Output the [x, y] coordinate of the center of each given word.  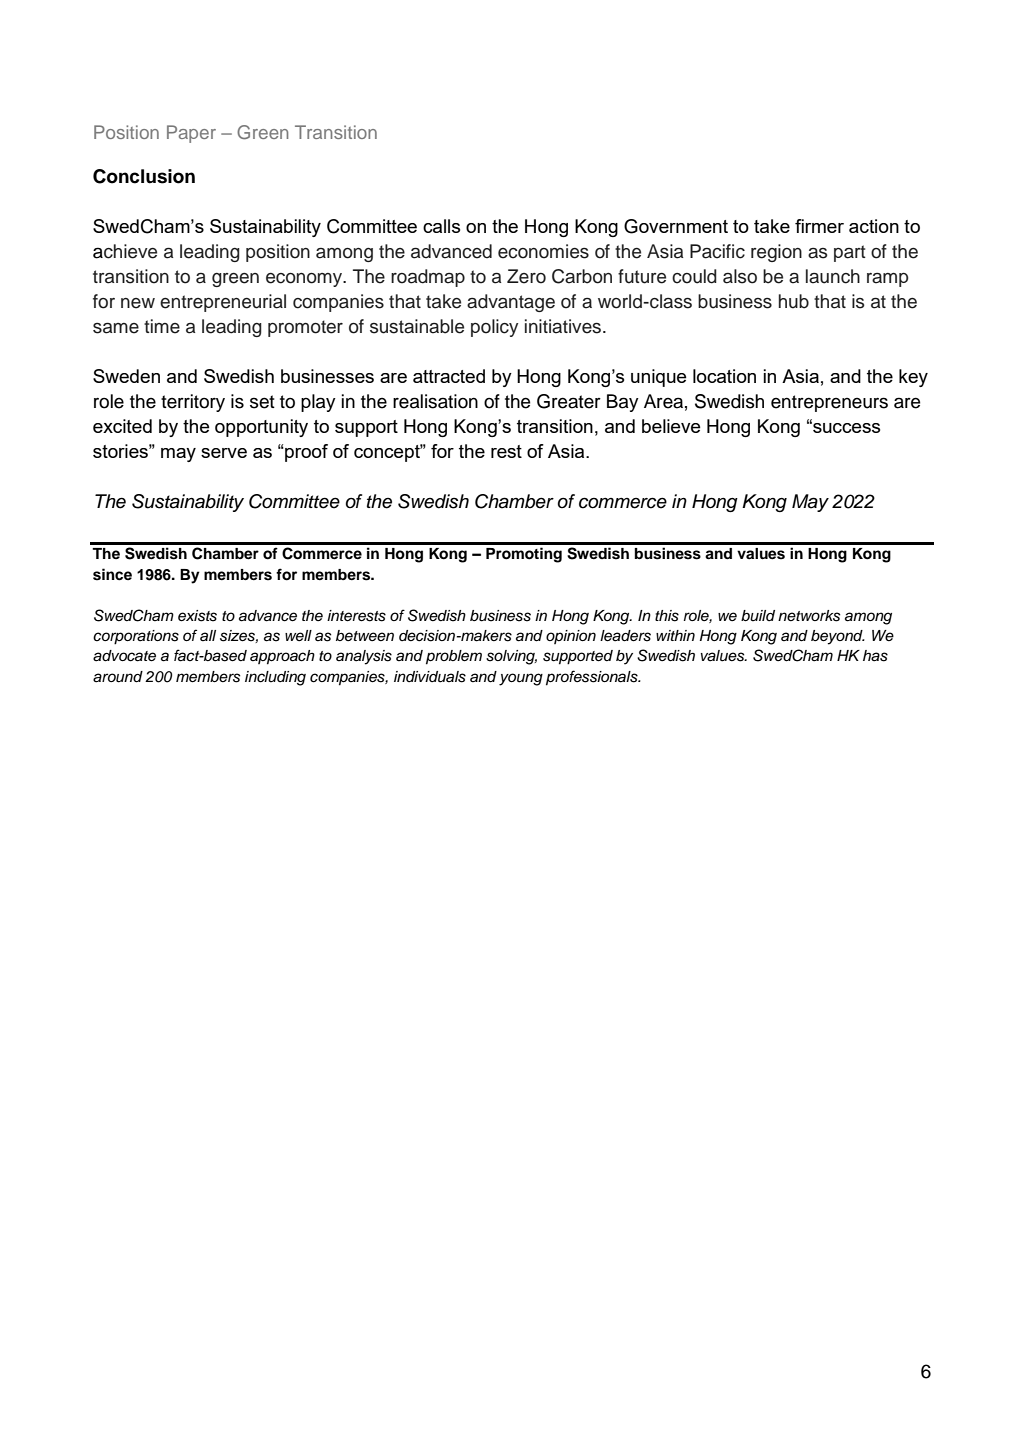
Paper [191, 134]
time [162, 326]
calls [441, 226]
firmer [819, 226]
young [521, 679]
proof [305, 453]
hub [794, 301]
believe [671, 426]
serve [224, 453]
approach [282, 657]
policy [494, 328]
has [875, 656]
